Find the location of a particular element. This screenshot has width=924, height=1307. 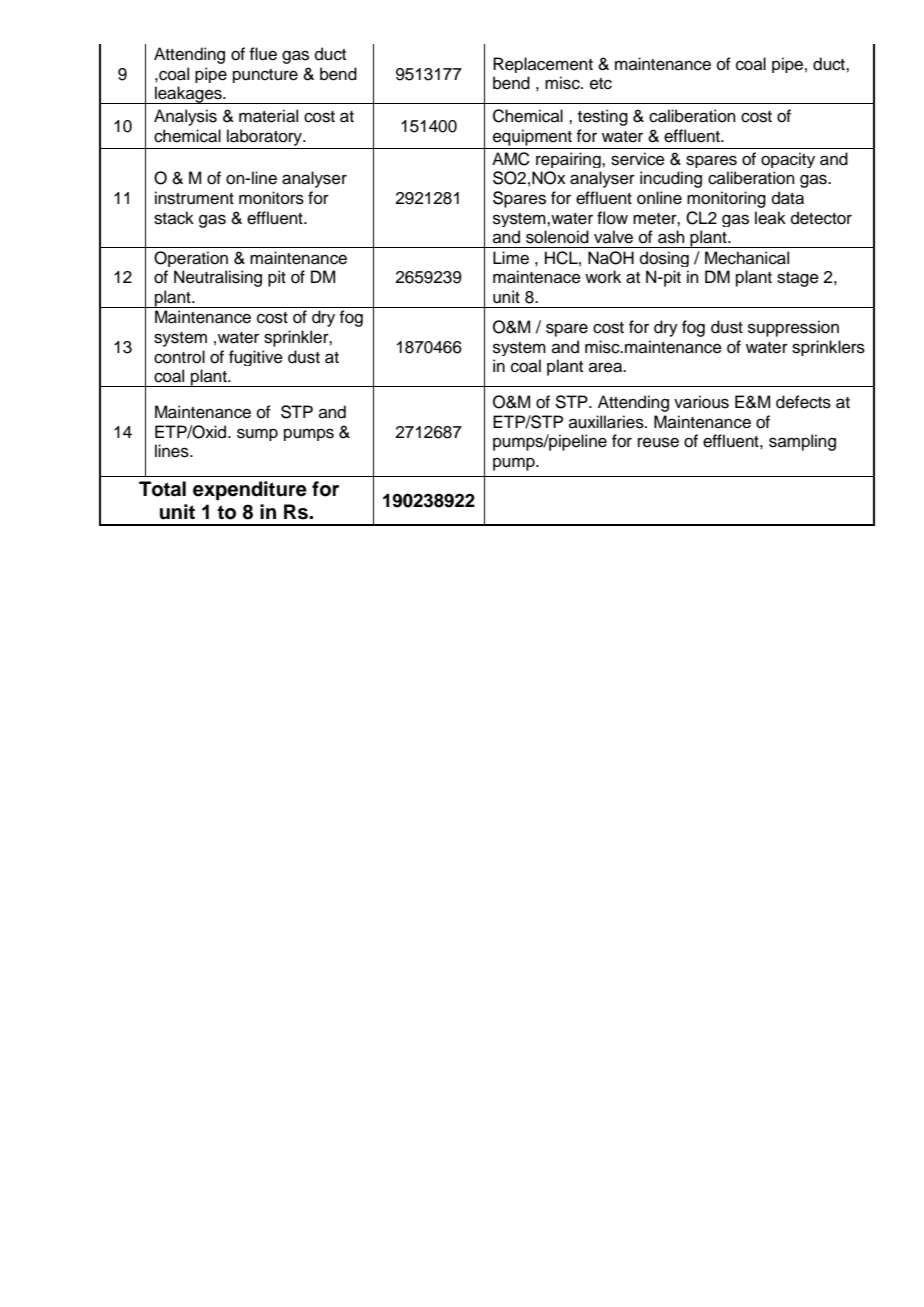

etc is located at coordinates (601, 84).
